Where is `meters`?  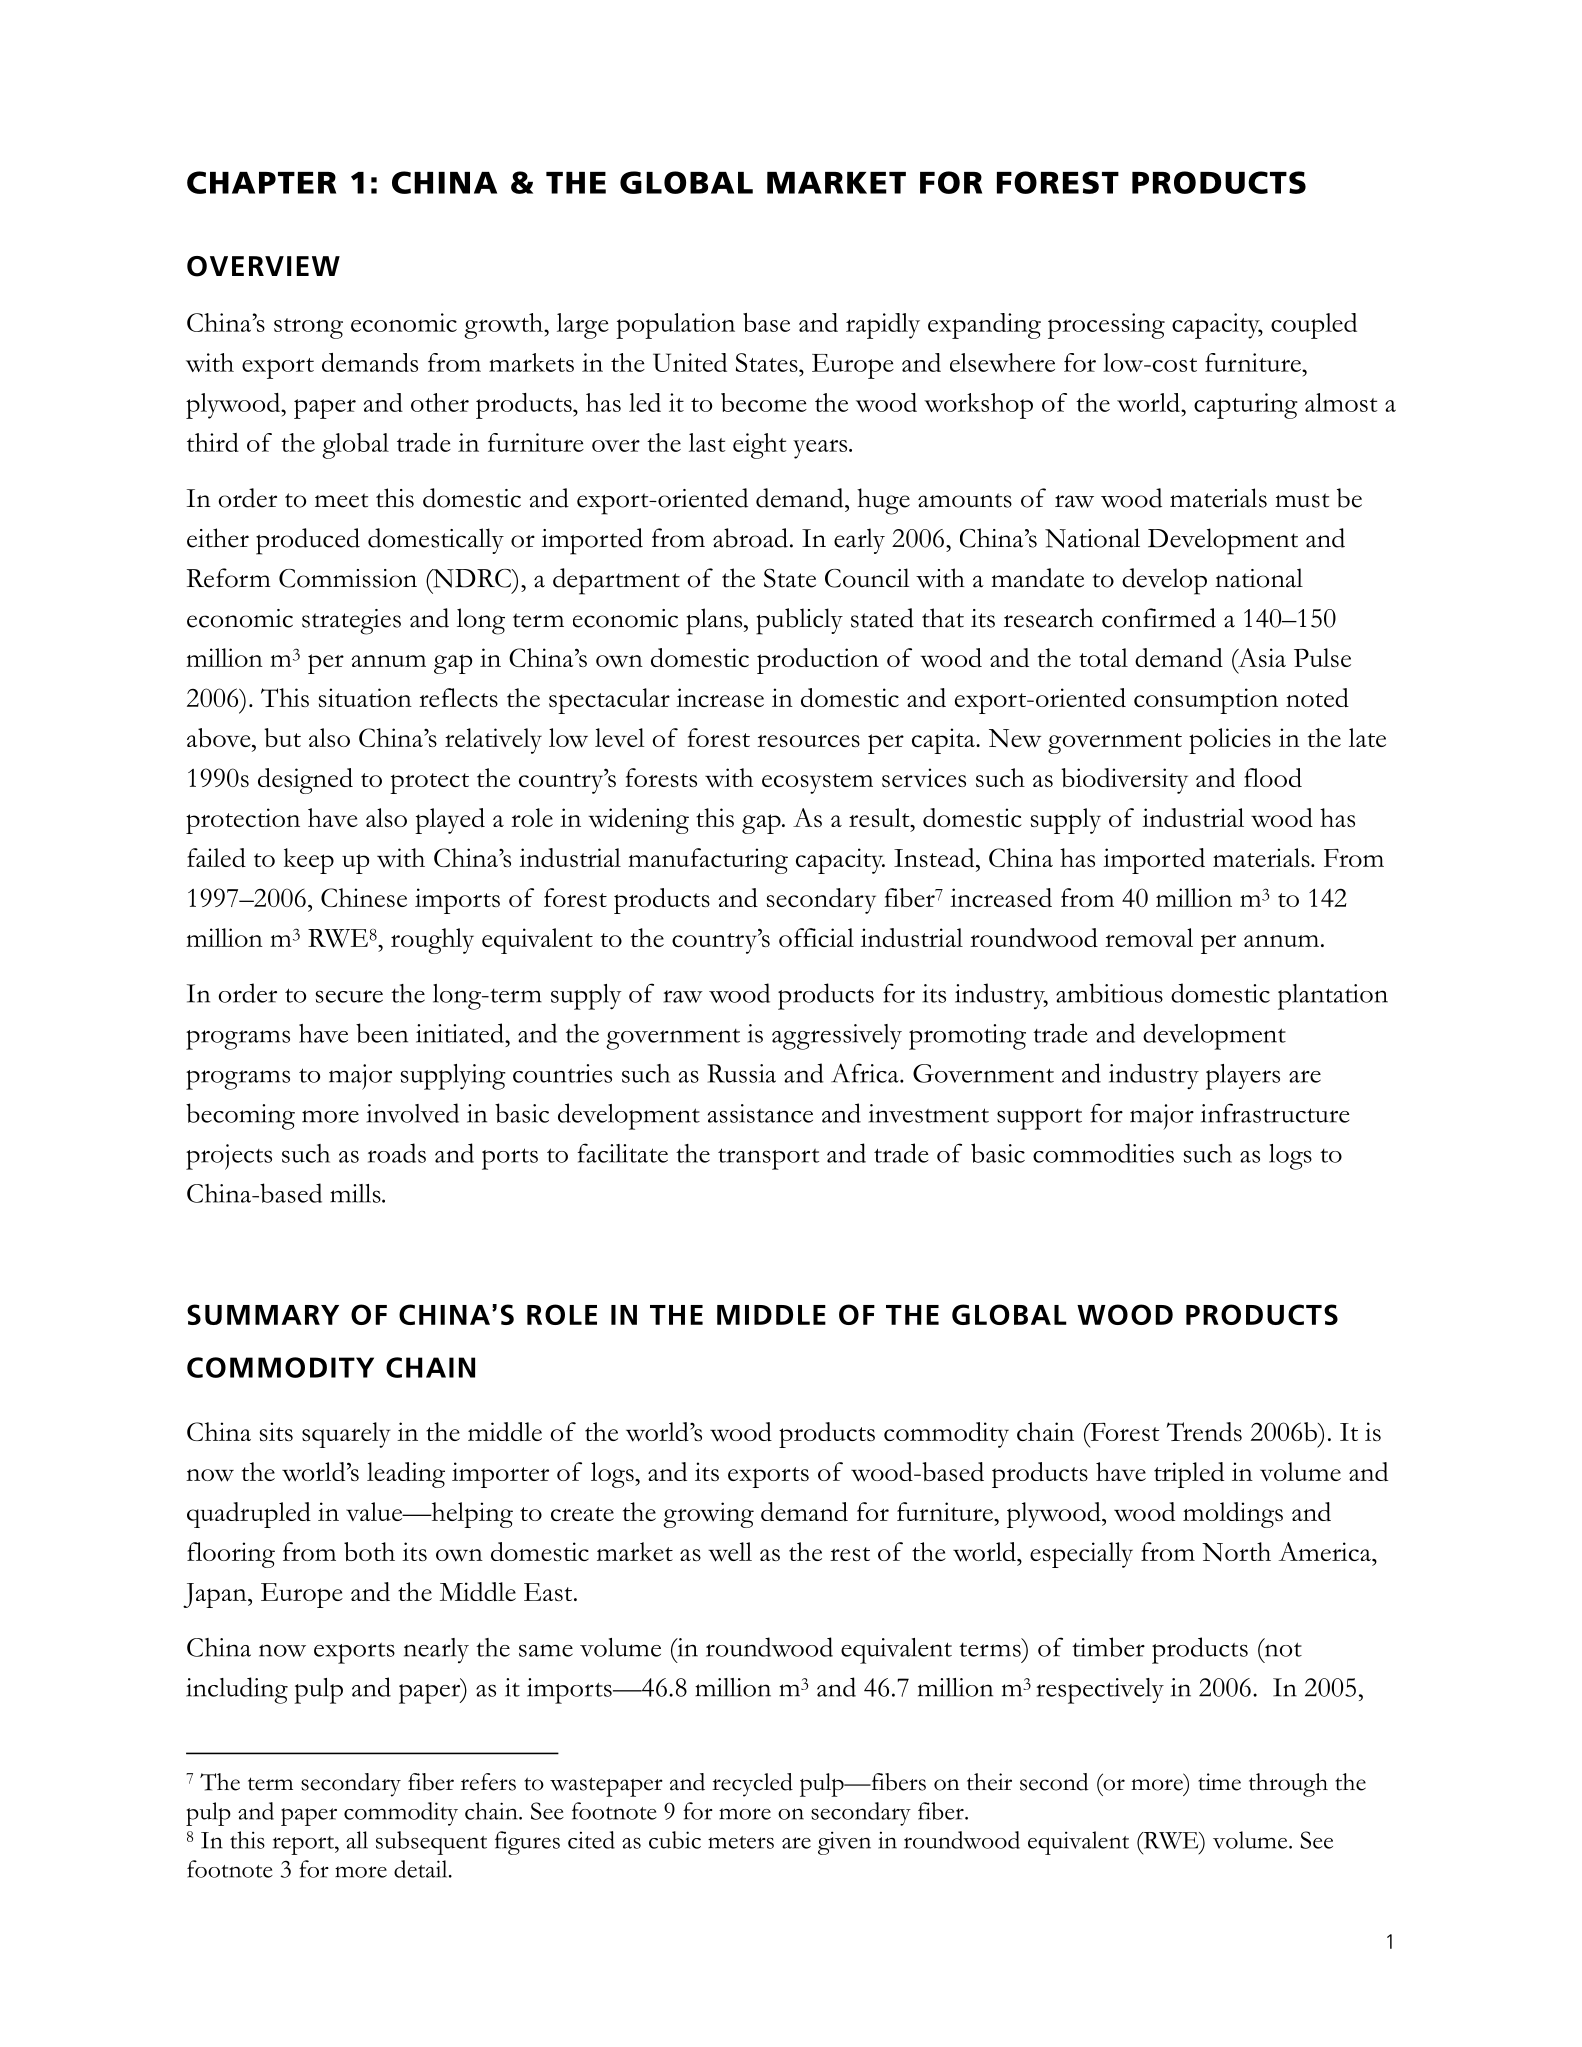
meters is located at coordinates (741, 1842).
